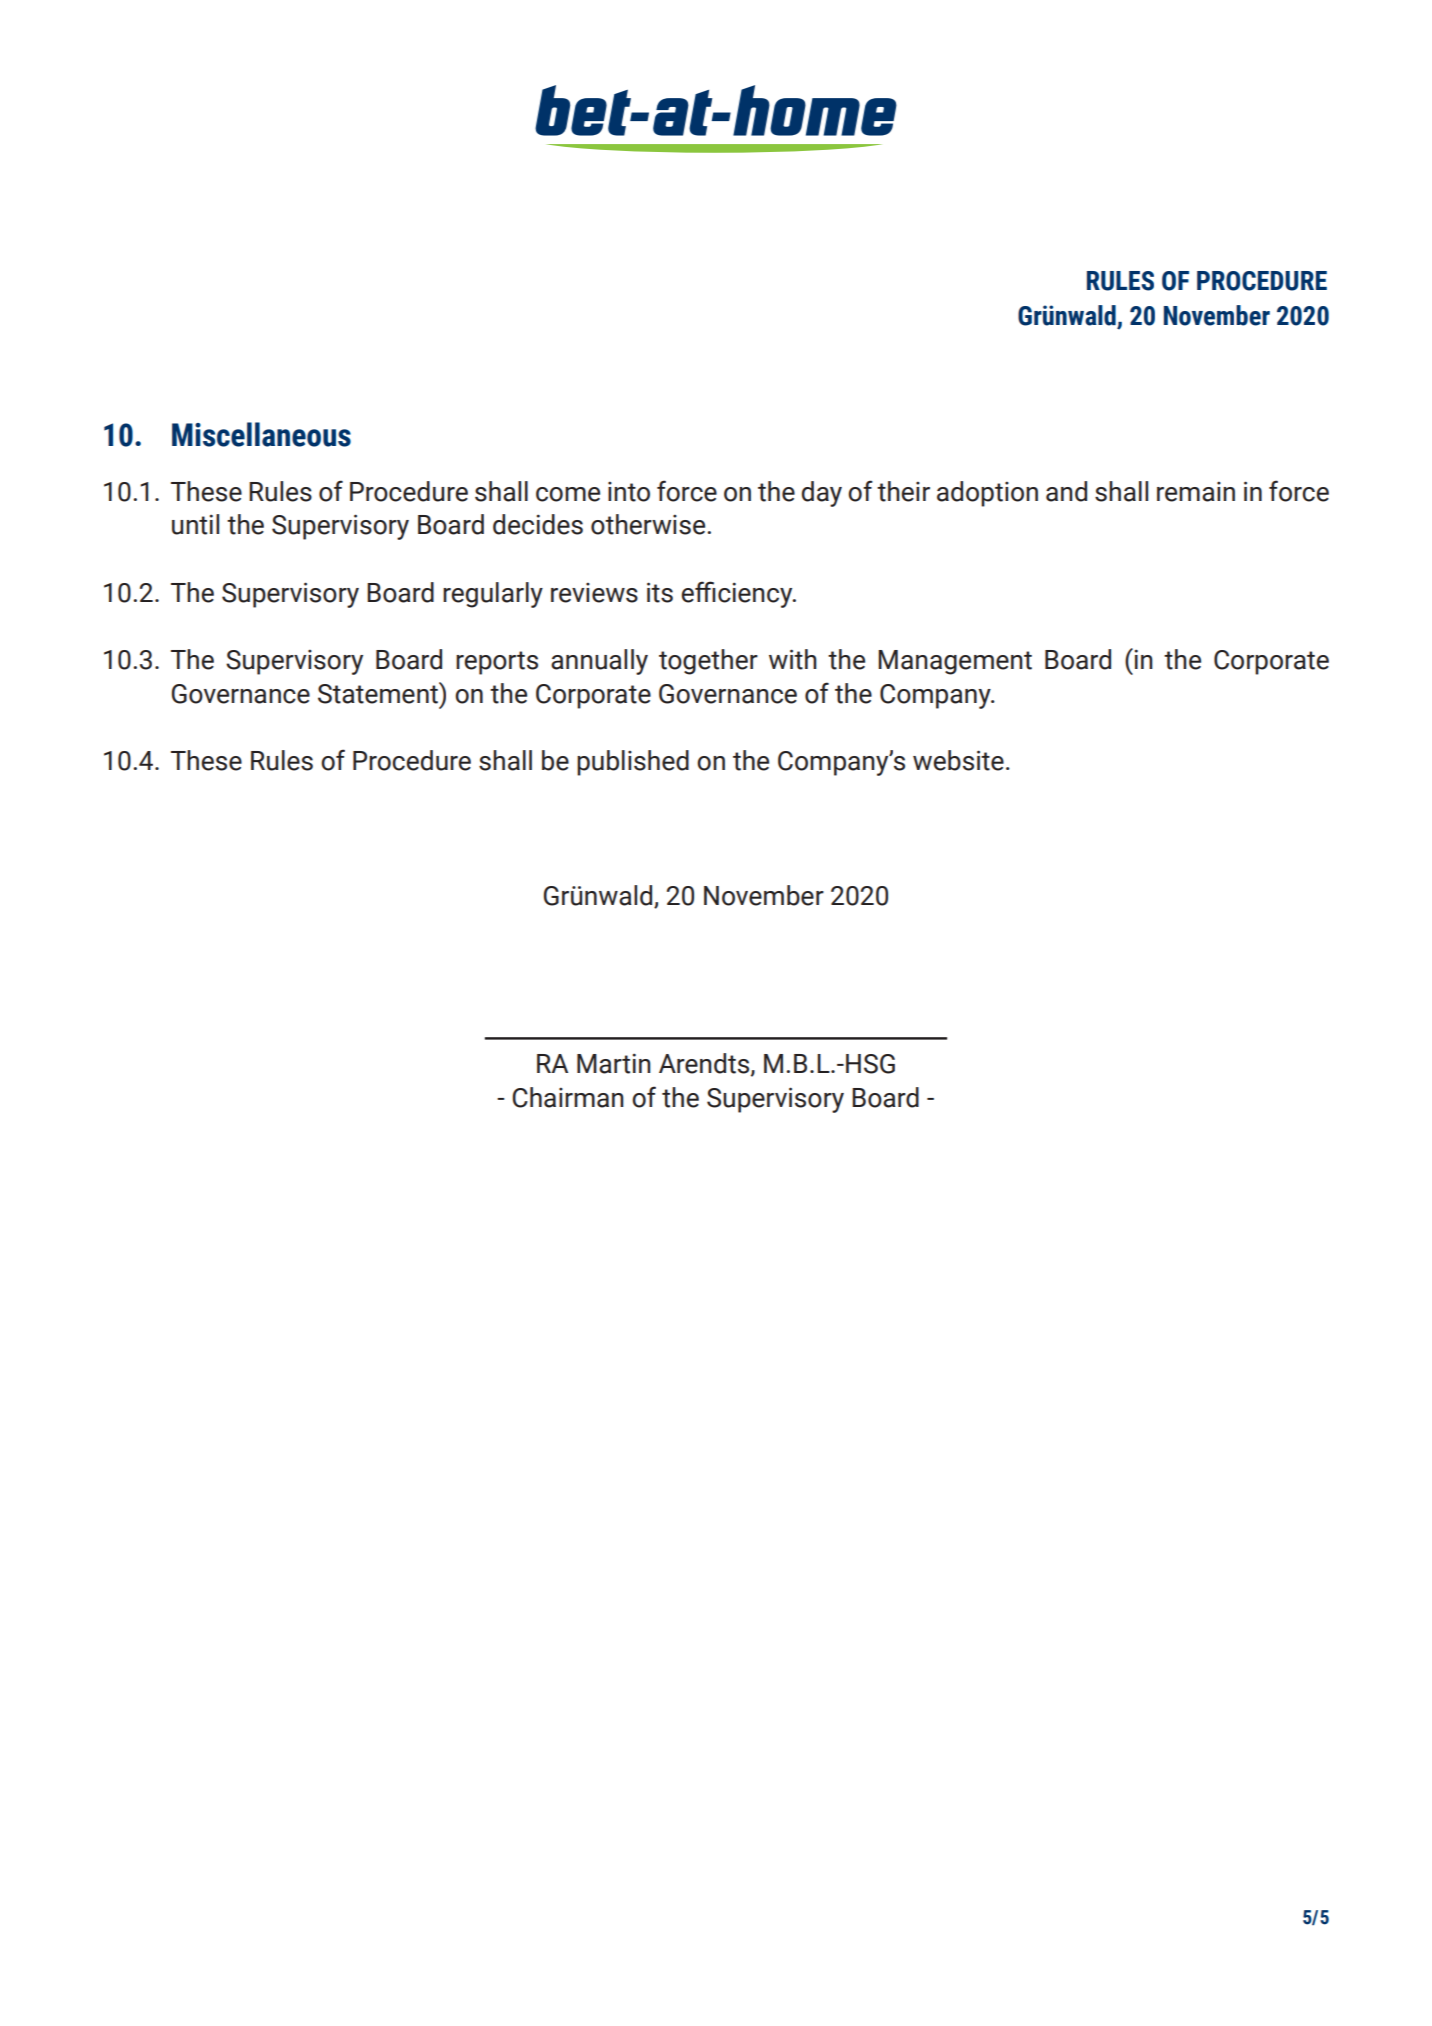 The height and width of the screenshot is (2026, 1432). What do you see at coordinates (261, 434) in the screenshot?
I see `Miscellaneous` at bounding box center [261, 434].
